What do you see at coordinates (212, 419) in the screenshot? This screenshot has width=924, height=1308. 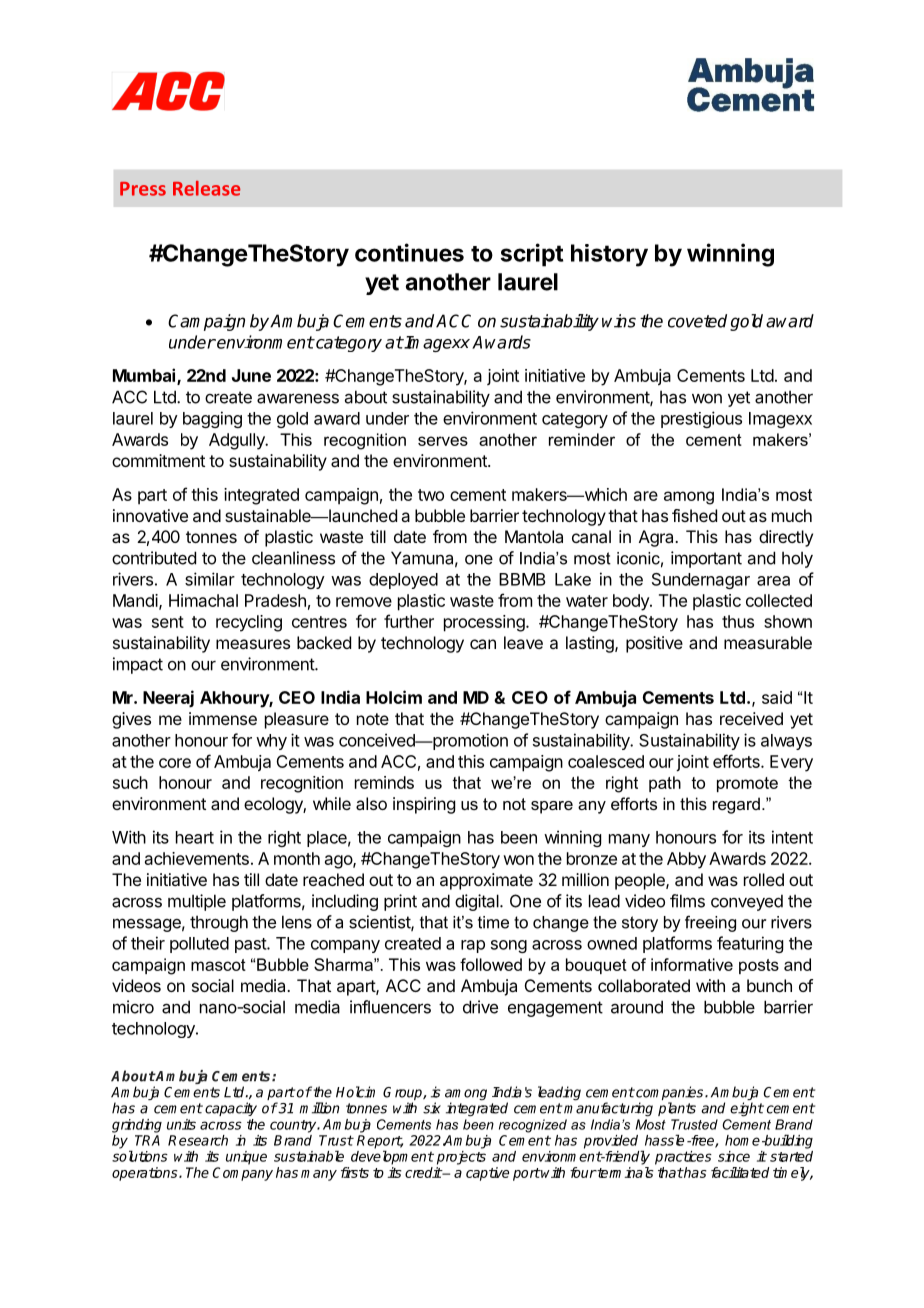 I see `bagging` at bounding box center [212, 419].
